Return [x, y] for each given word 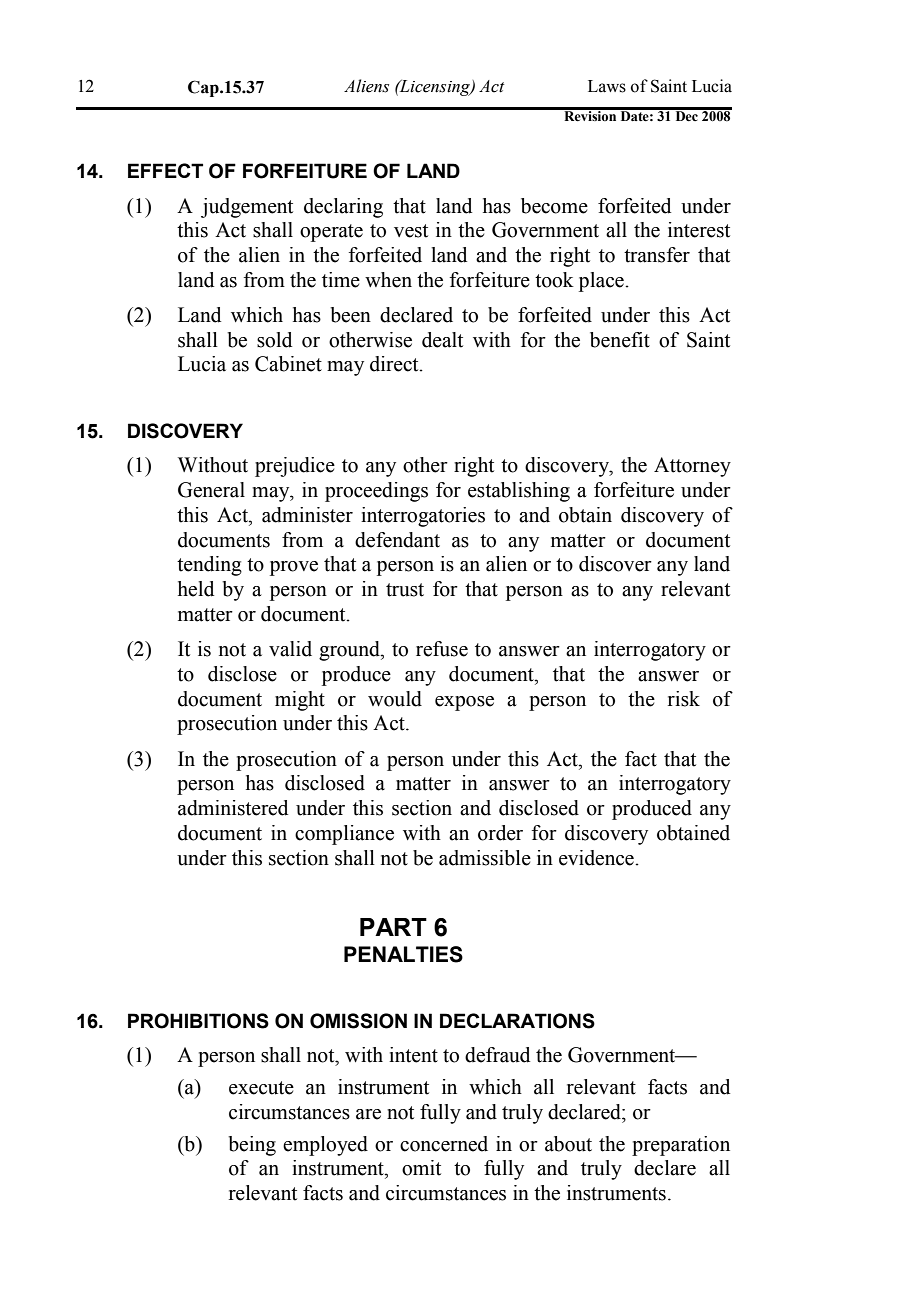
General [211, 490]
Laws [607, 86]
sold [274, 340]
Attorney [692, 467]
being [252, 1146]
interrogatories [423, 517]
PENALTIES [403, 954]
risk [684, 699]
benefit [620, 340]
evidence [597, 858]
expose [464, 703]
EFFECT [165, 170]
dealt [442, 340]
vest [411, 231]
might [300, 701]
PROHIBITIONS [198, 1021]
